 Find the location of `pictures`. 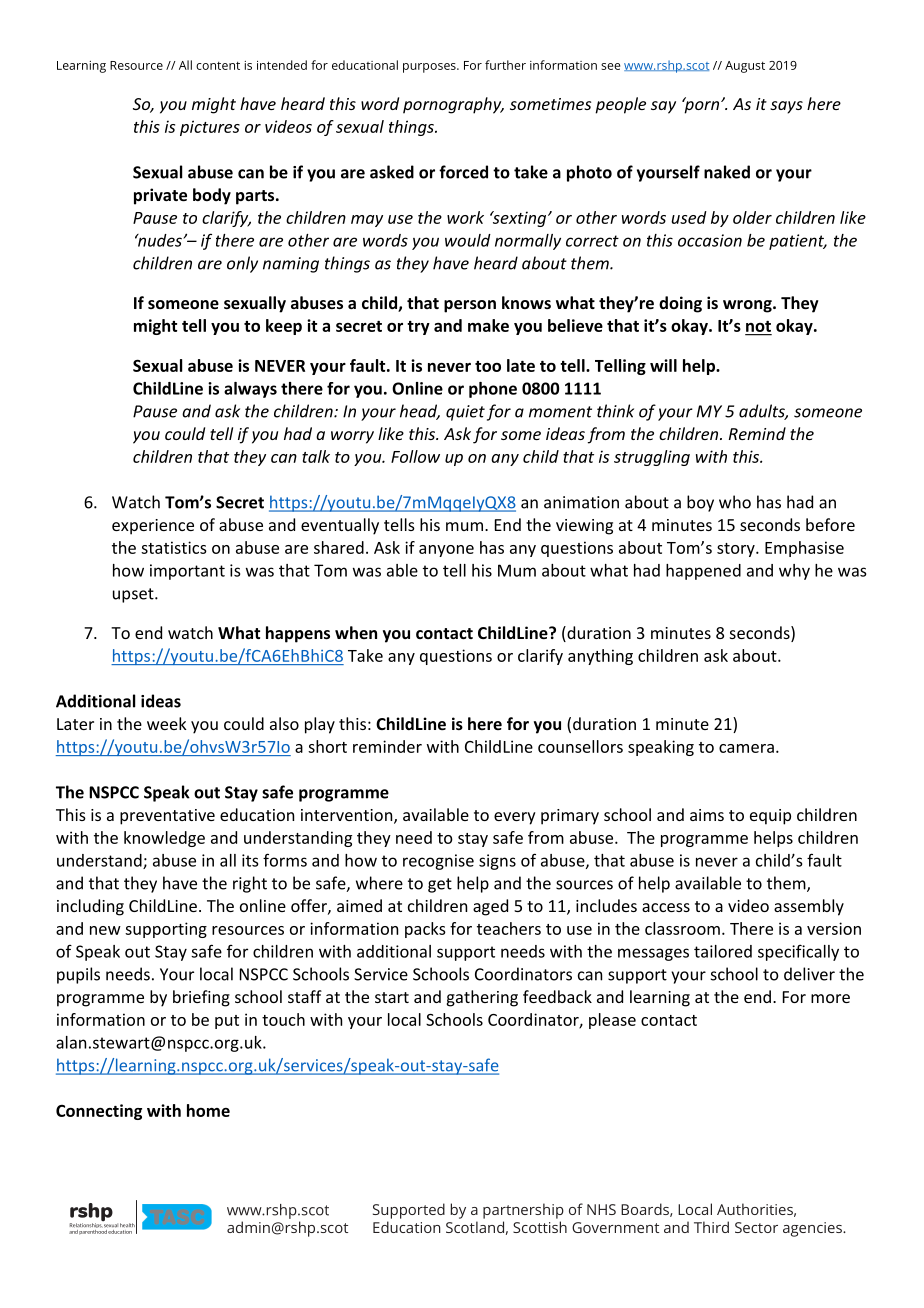

pictures is located at coordinates (210, 128).
